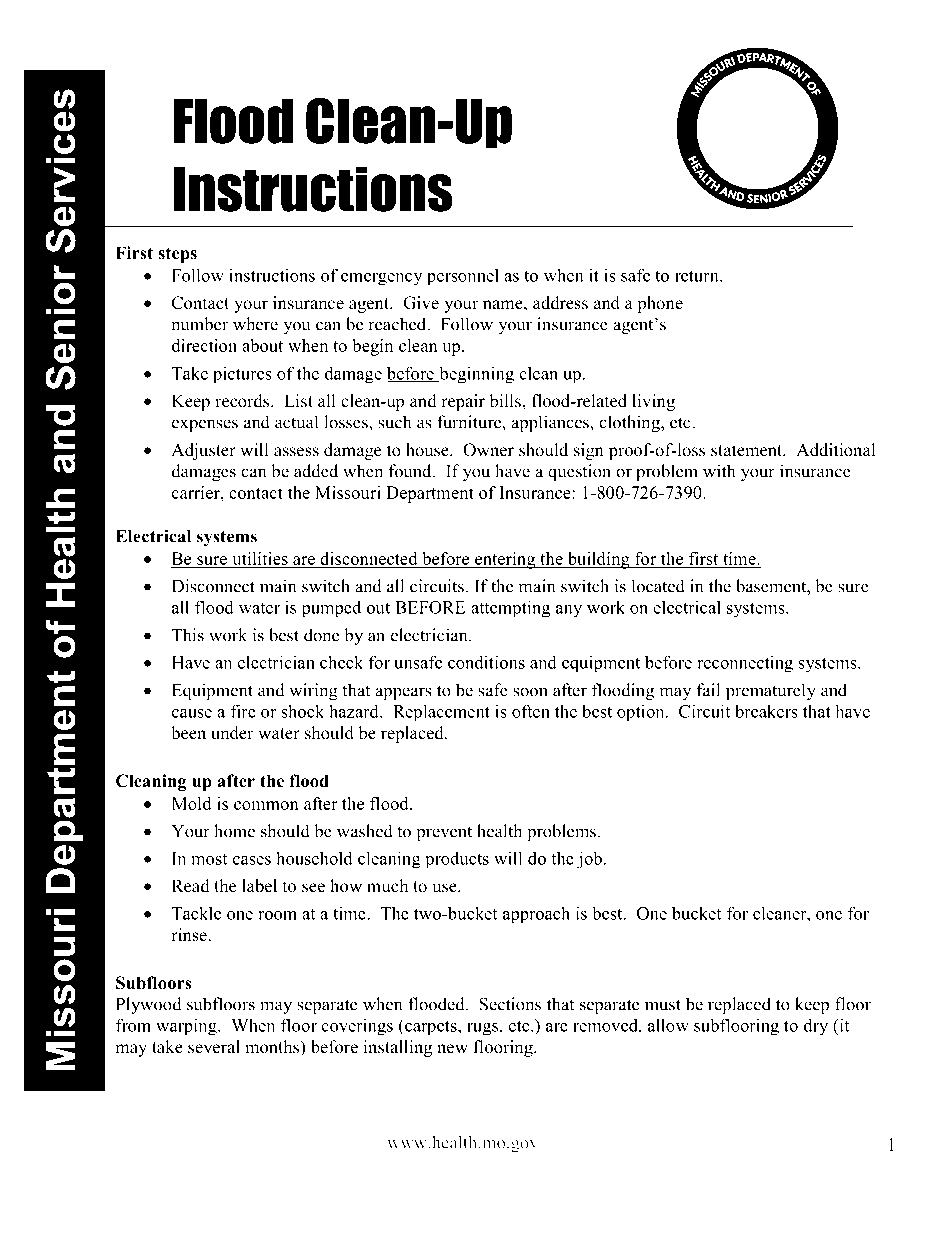  What do you see at coordinates (187, 1027) in the screenshot?
I see `warping` at bounding box center [187, 1027].
